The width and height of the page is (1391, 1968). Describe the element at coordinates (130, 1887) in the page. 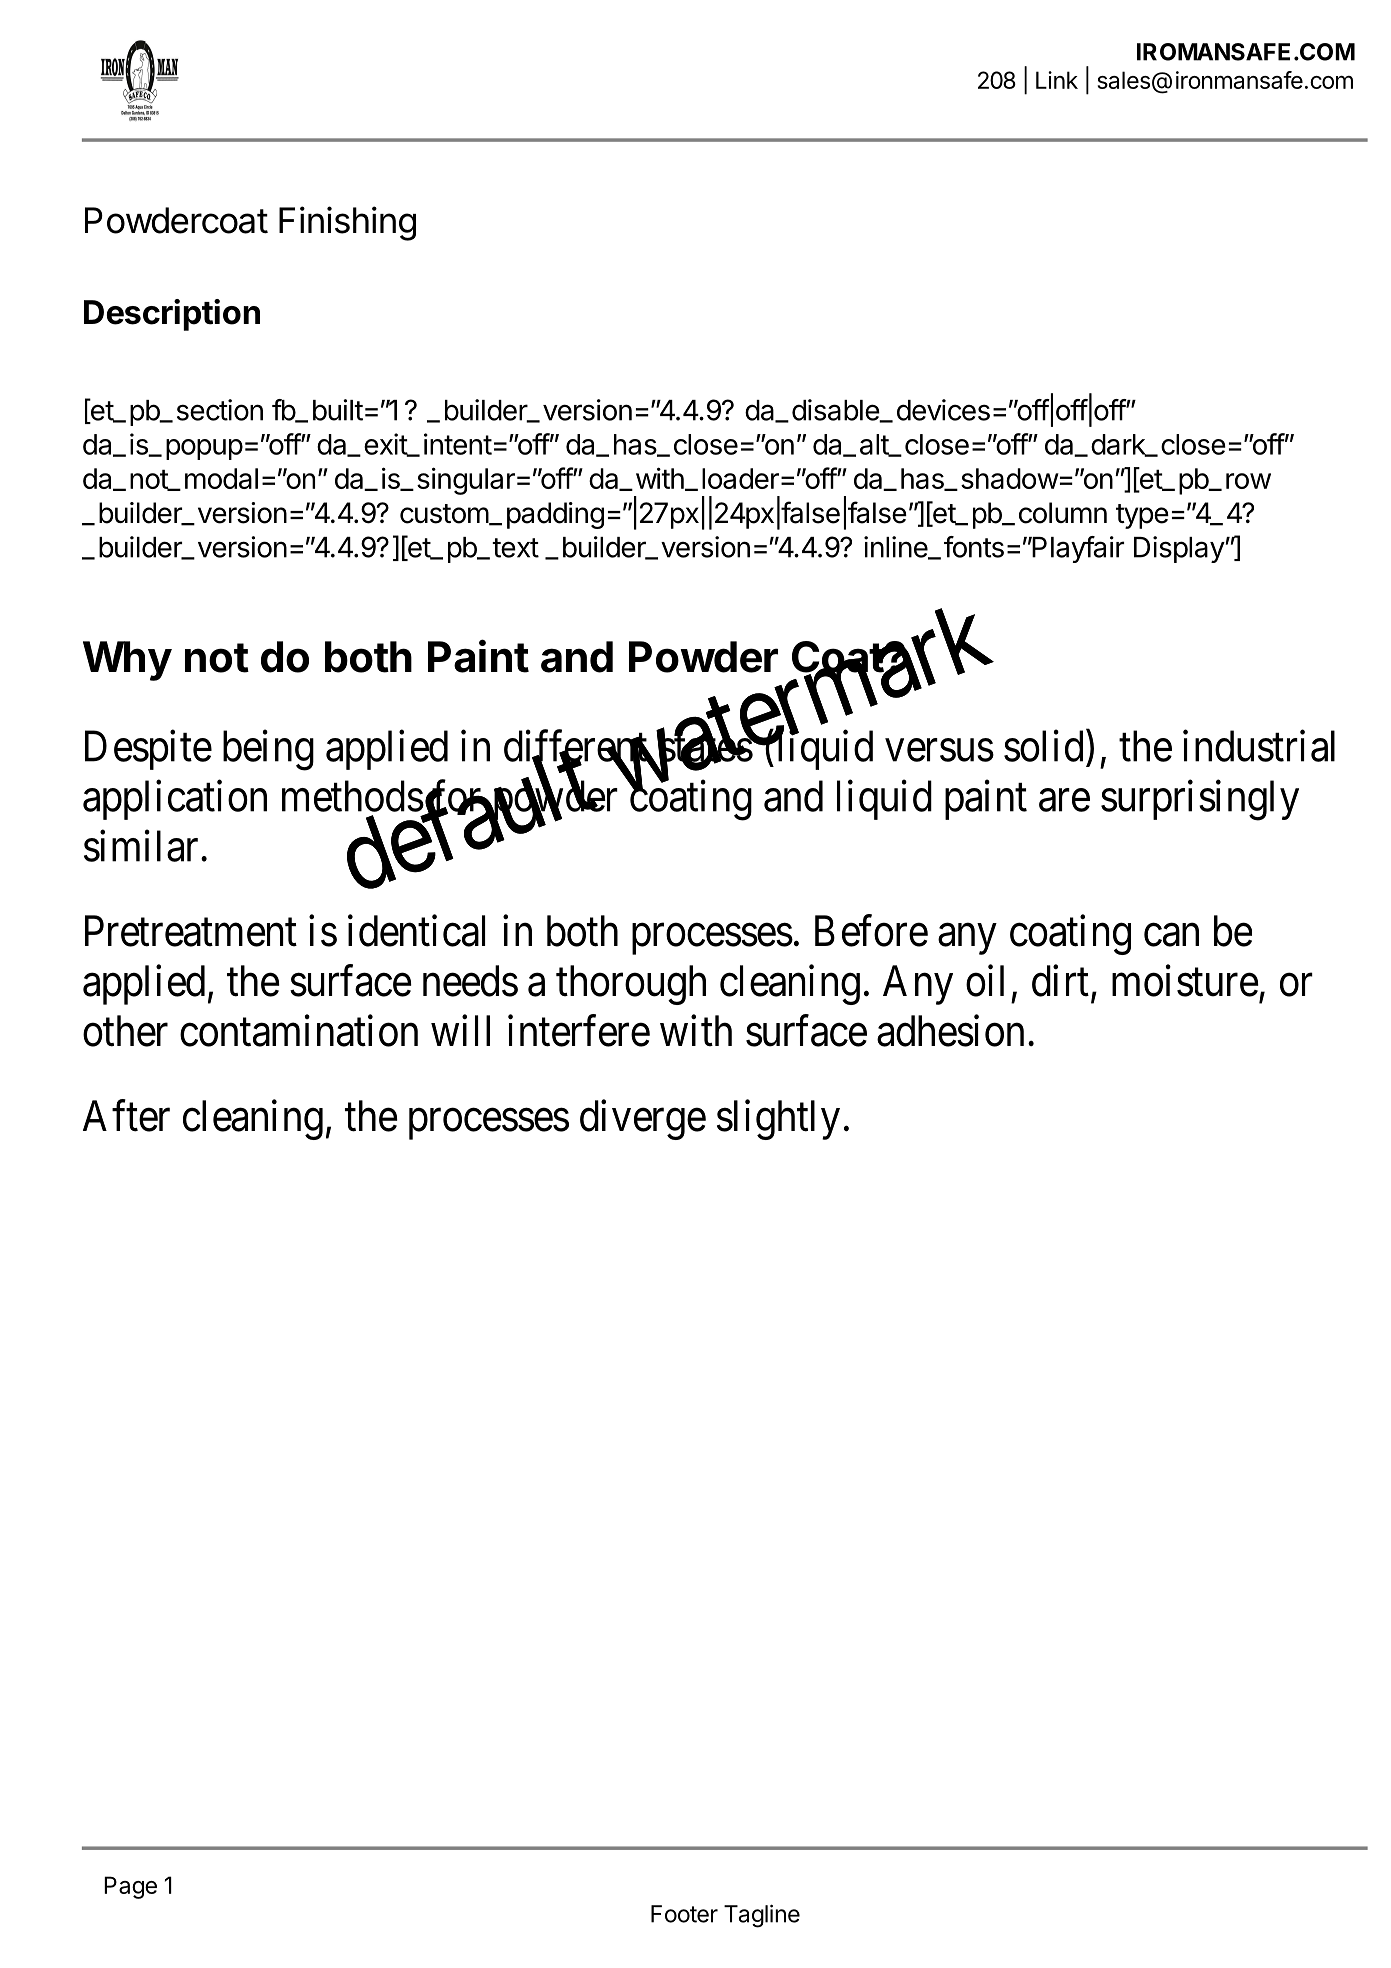

I see `Page` at that location.
